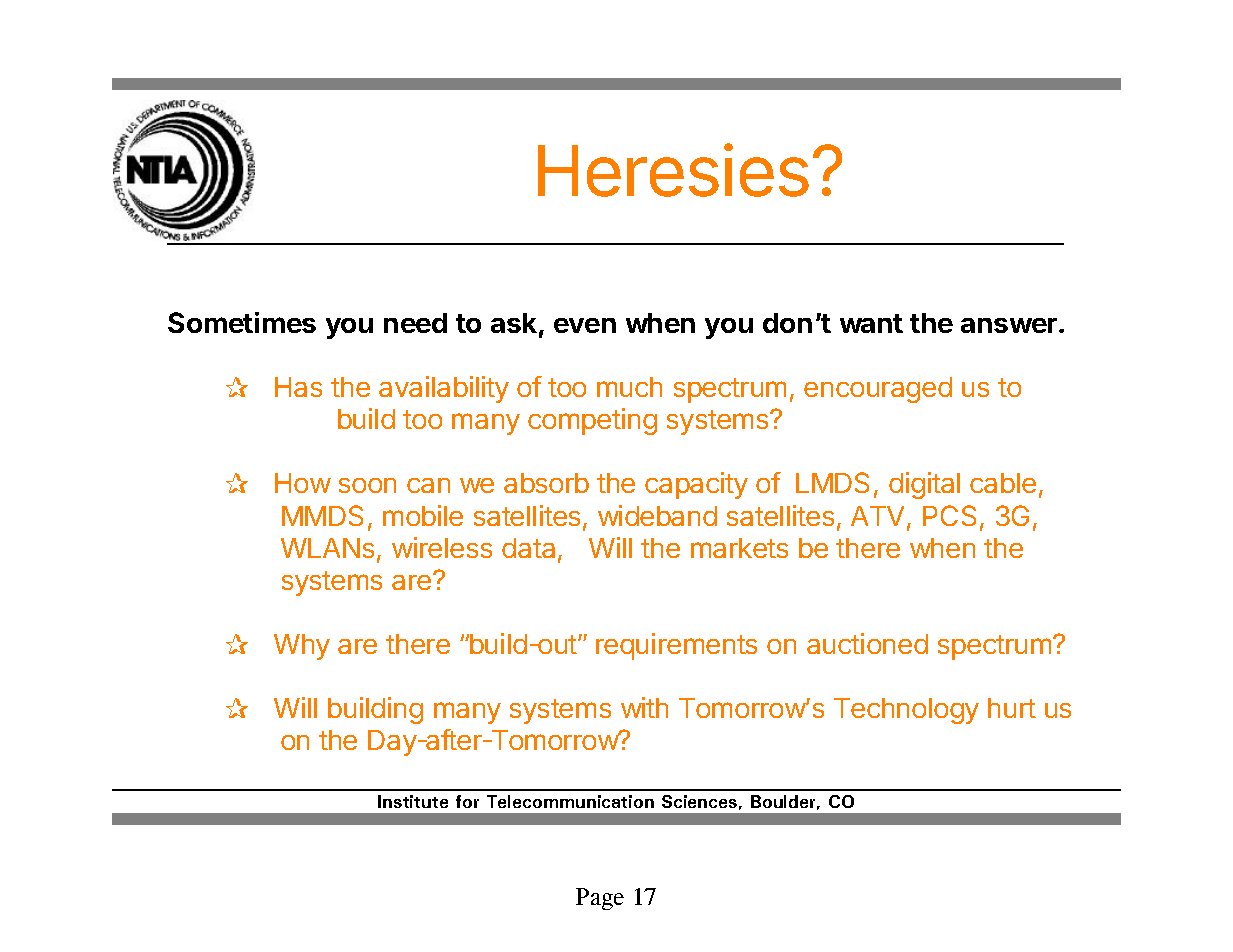 This screenshot has width=1233, height=952. What do you see at coordinates (415, 323) in the screenshot?
I see `need` at bounding box center [415, 323].
